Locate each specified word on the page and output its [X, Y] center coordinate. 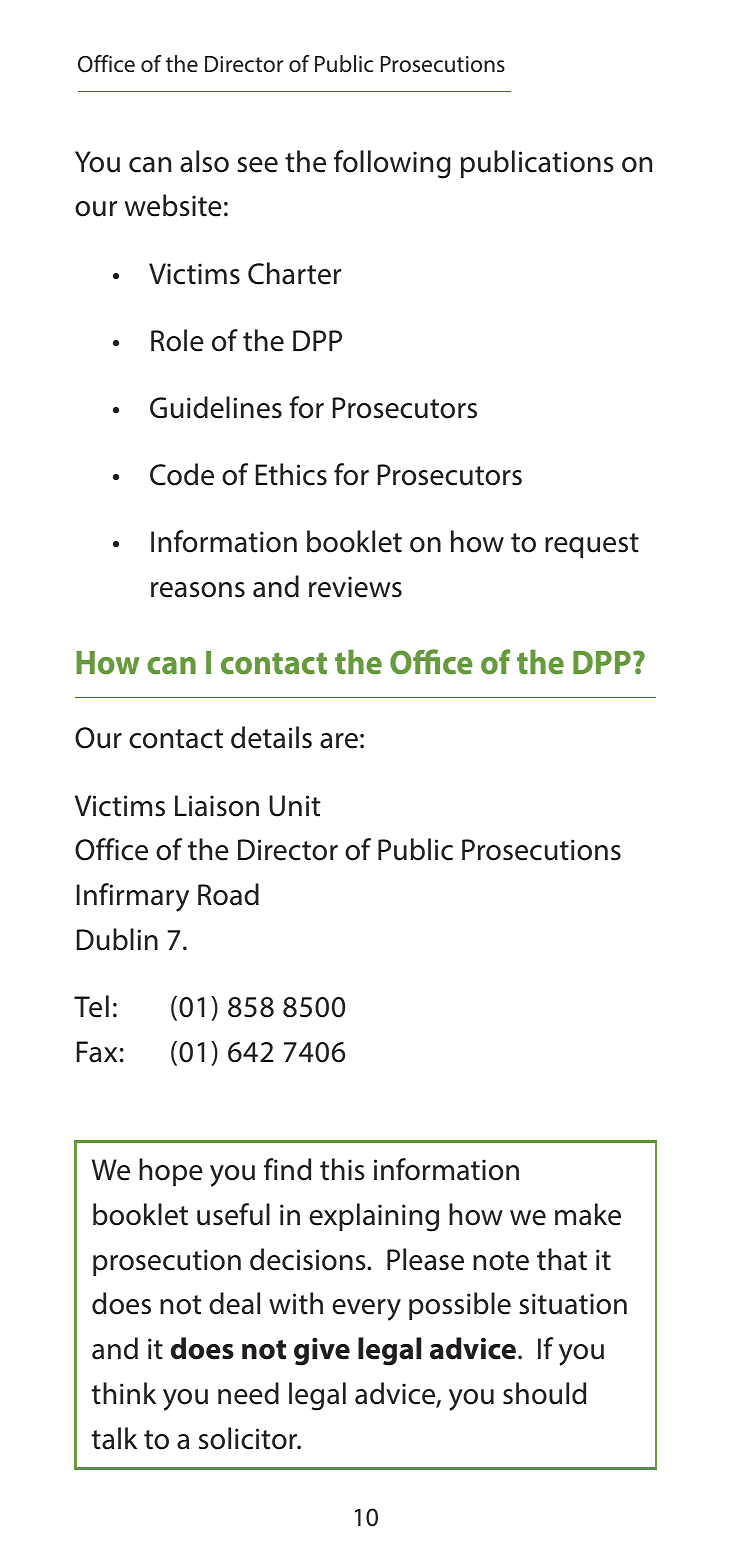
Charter [294, 273]
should [544, 1393]
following [392, 164]
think [124, 1393]
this [342, 1169]
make [588, 1214]
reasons [198, 590]
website [173, 205]
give [322, 1352]
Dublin [117, 939]
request [592, 545]
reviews [355, 587]
